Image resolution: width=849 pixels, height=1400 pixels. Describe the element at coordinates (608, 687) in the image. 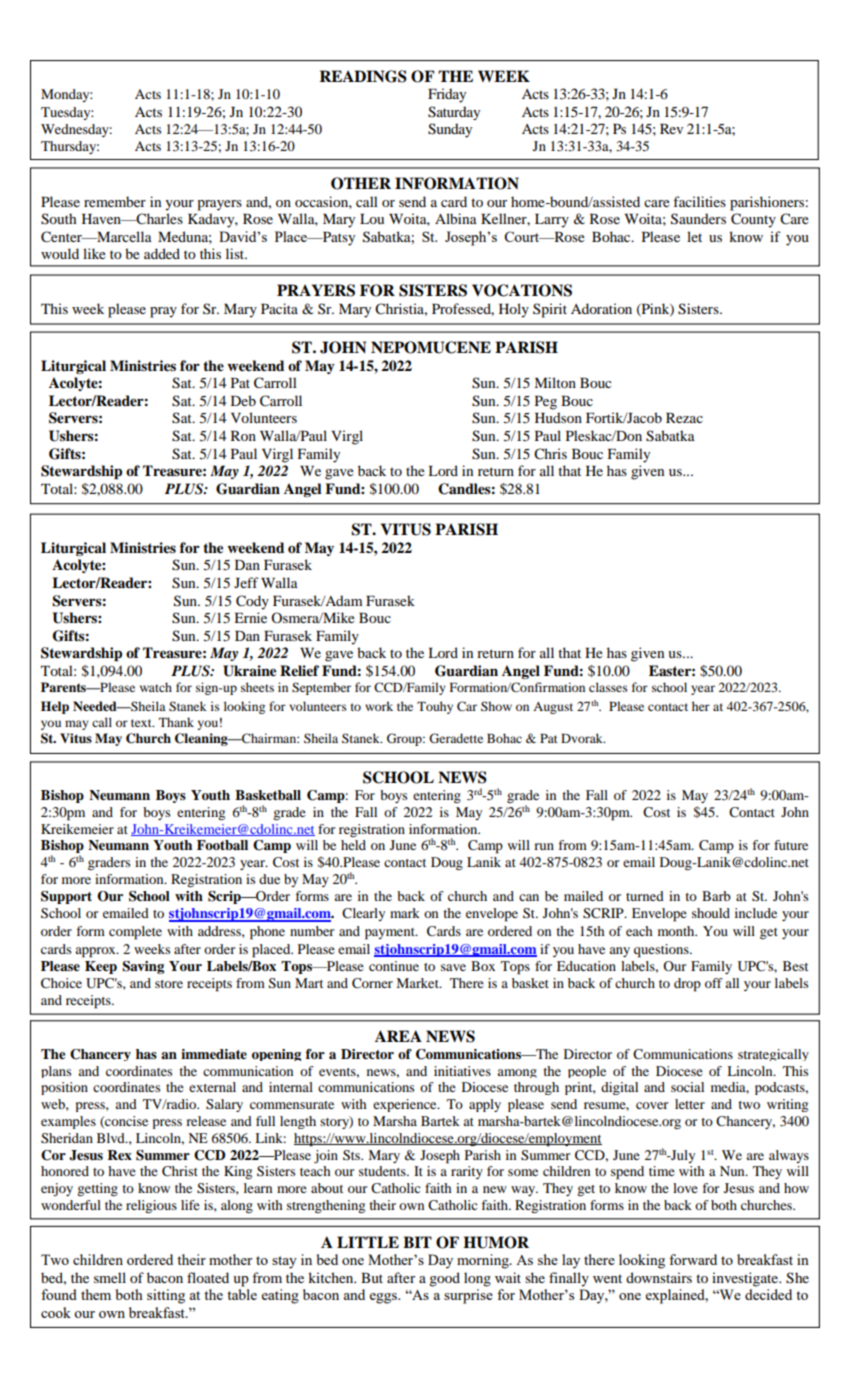

I see `classes` at that location.
